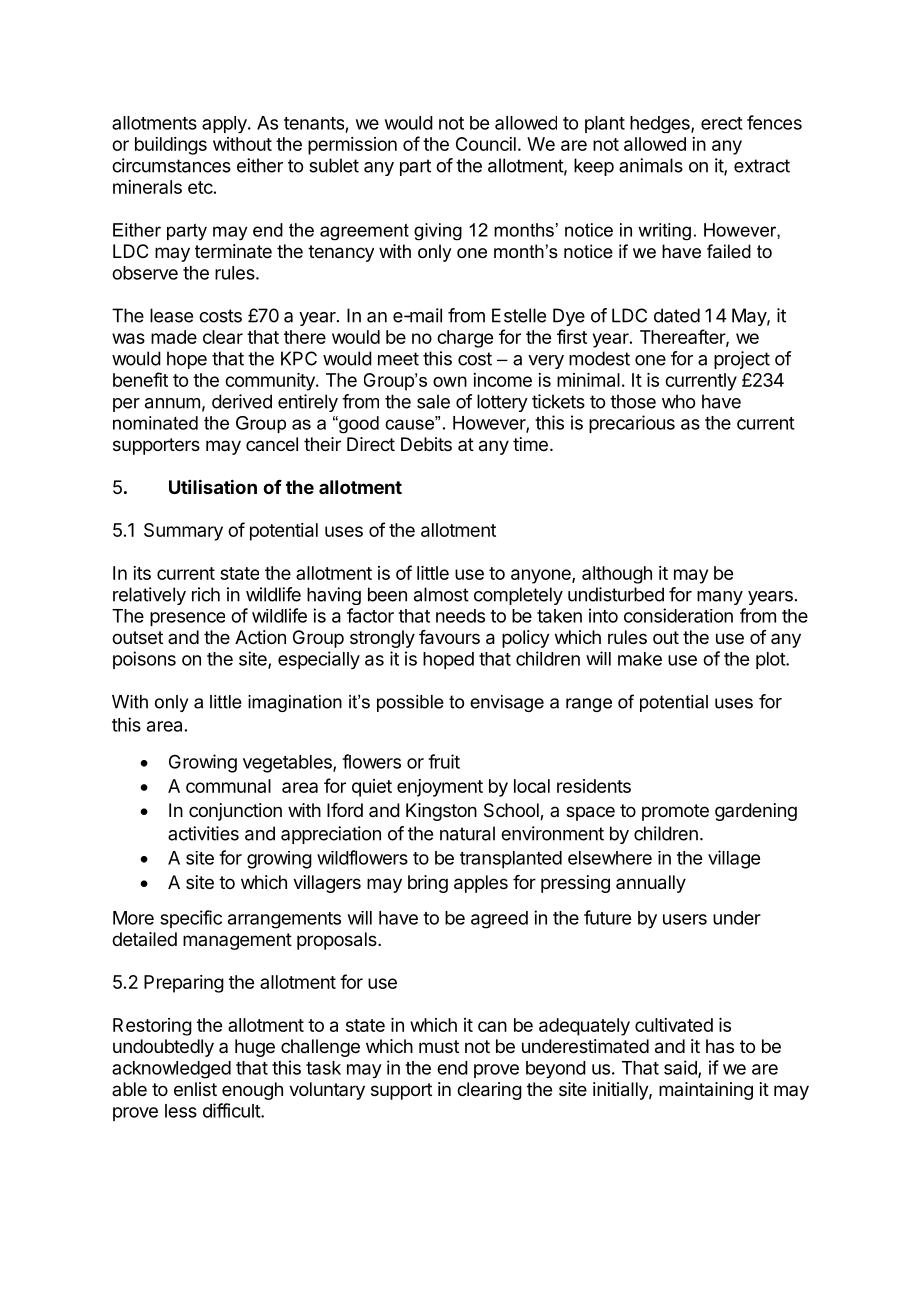 This screenshot has height=1308, width=924. I want to click on who, so click(678, 401).
